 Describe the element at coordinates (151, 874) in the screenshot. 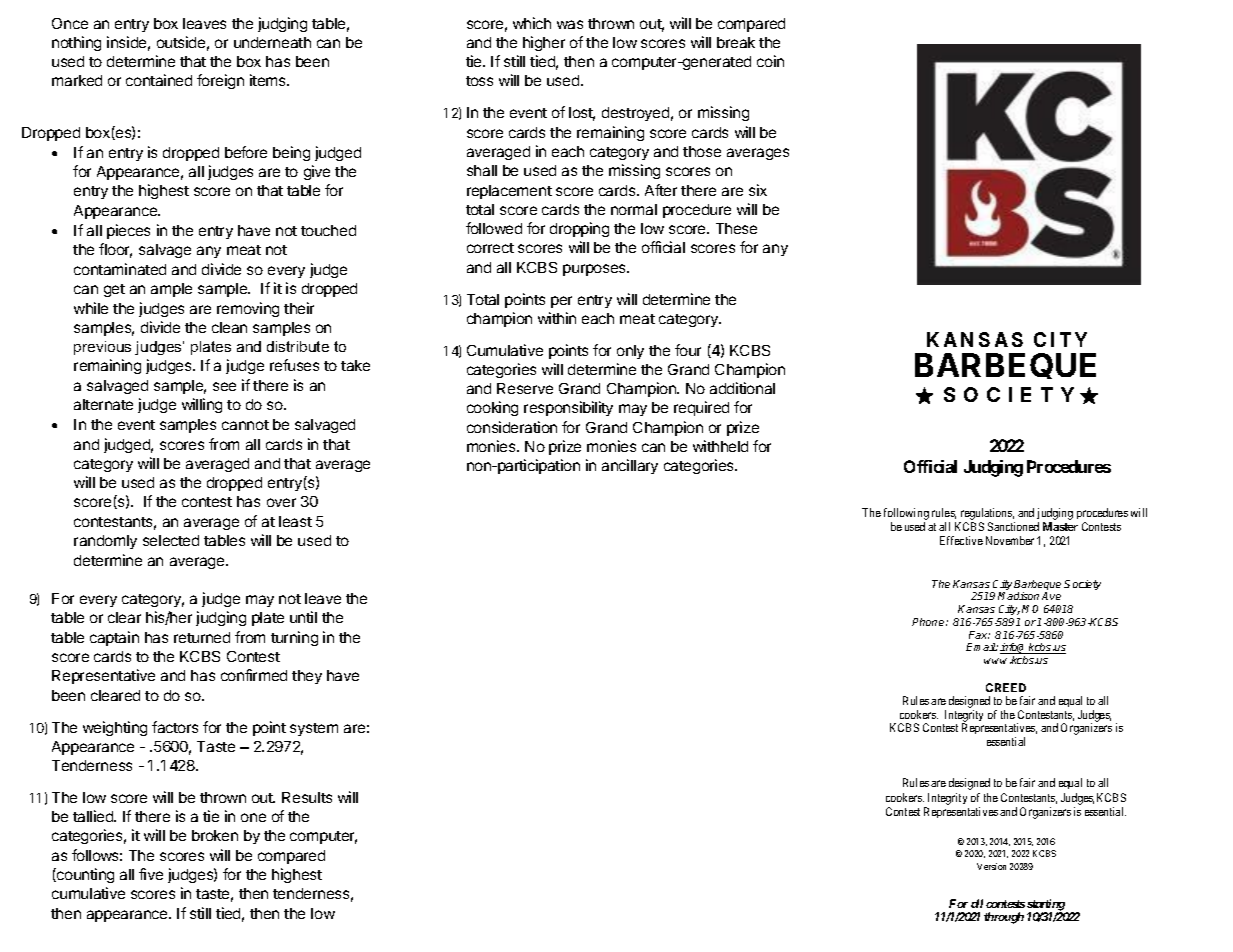

I see `five` at that location.
